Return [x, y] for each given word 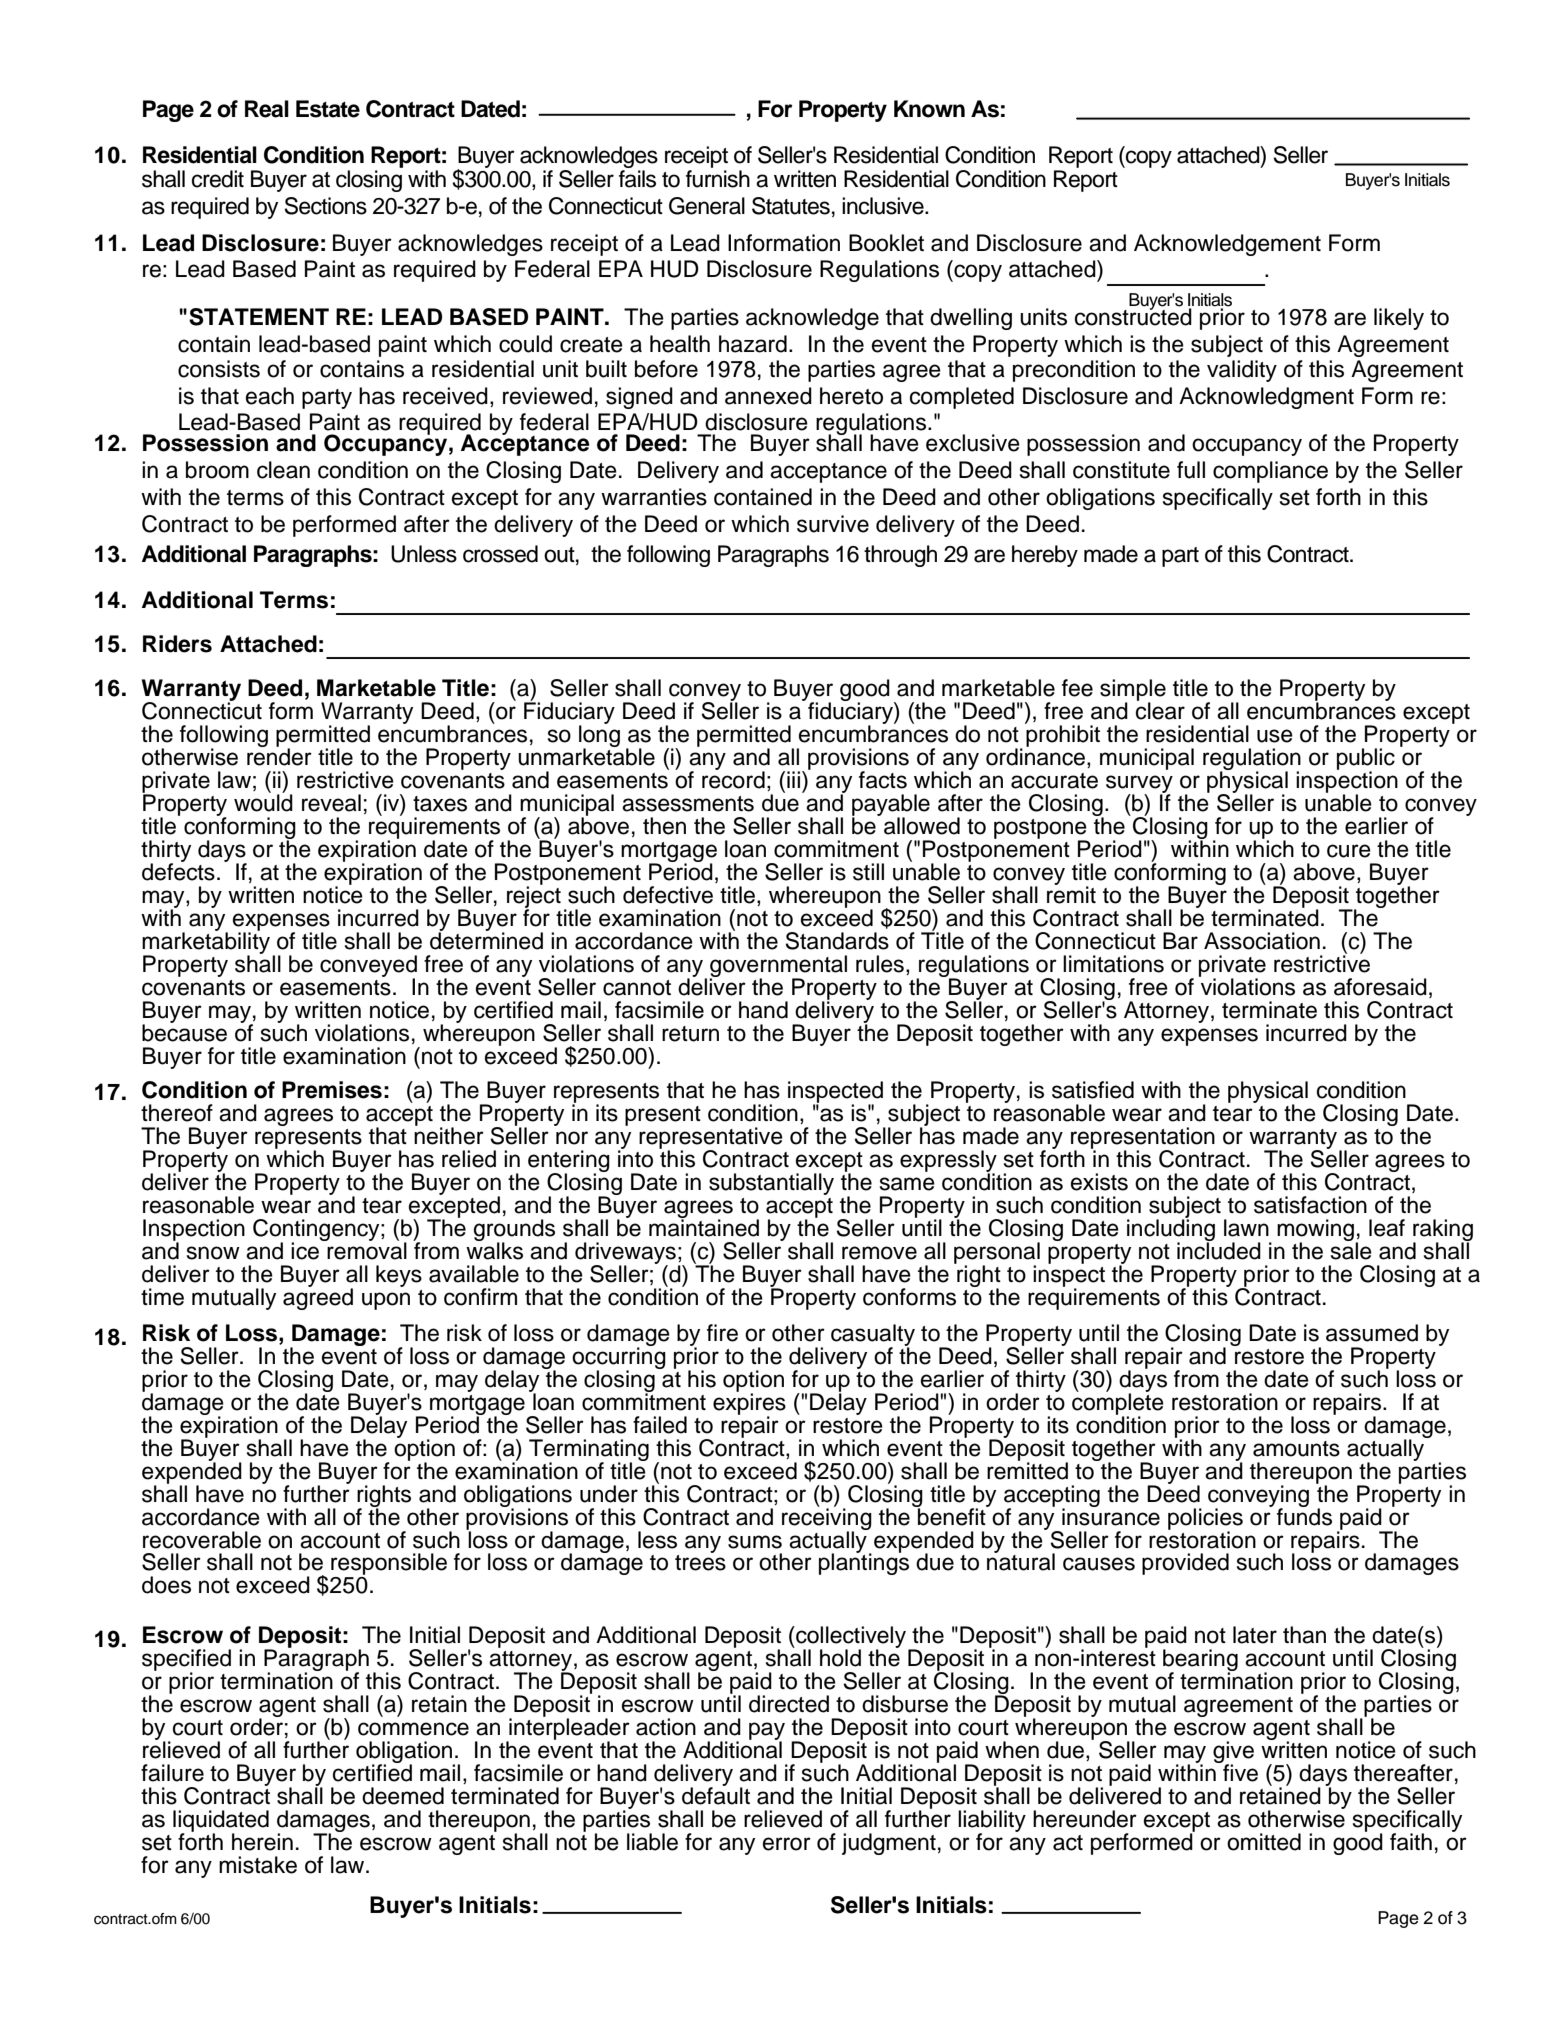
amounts [1296, 1449]
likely [1399, 319]
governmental [778, 967]
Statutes [791, 206]
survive [833, 524]
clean [283, 470]
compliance [1270, 472]
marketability [206, 943]
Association [1262, 941]
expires [749, 1404]
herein [262, 1842]
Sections [325, 206]
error [787, 1844]
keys [399, 1276]
